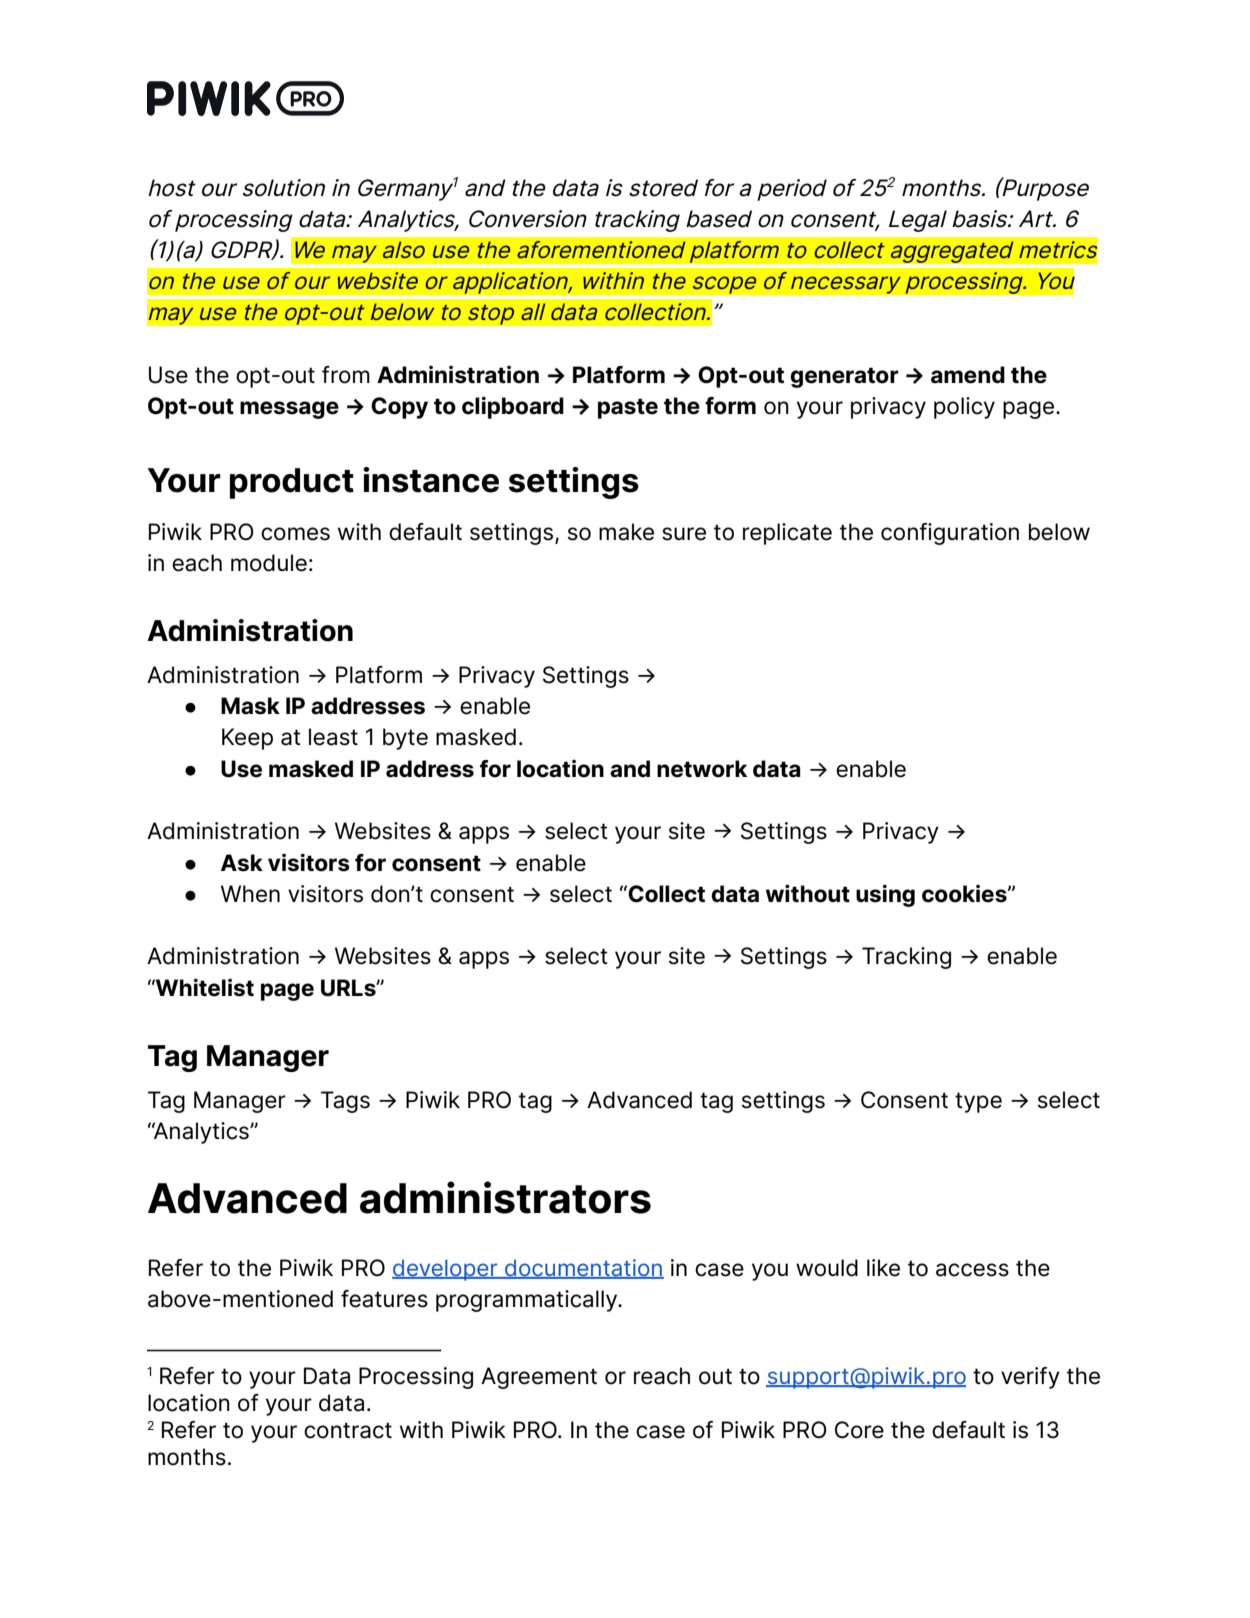  Describe the element at coordinates (628, 408) in the screenshot. I see `paste` at that location.
